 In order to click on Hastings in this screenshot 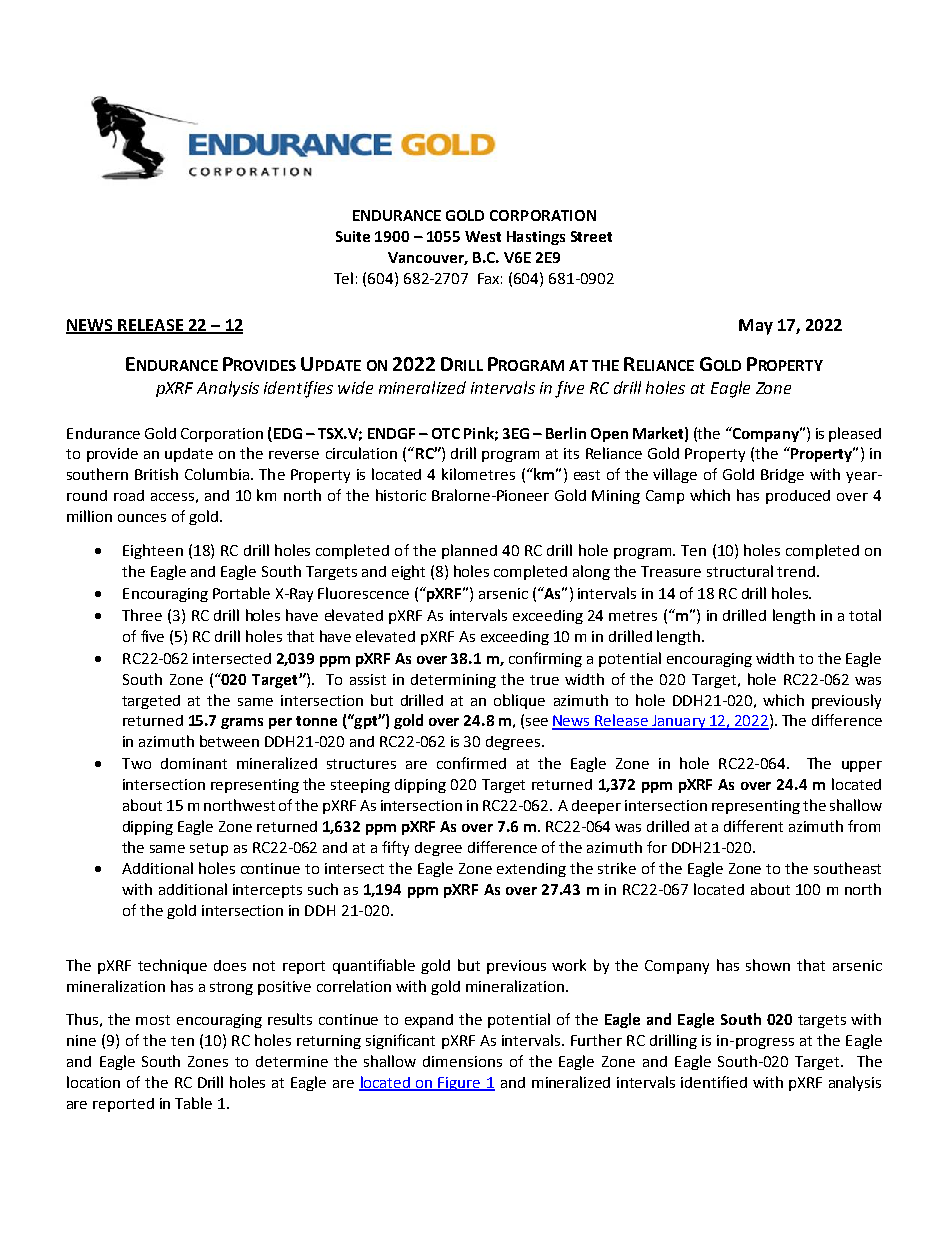, I will do `click(536, 238)`.
